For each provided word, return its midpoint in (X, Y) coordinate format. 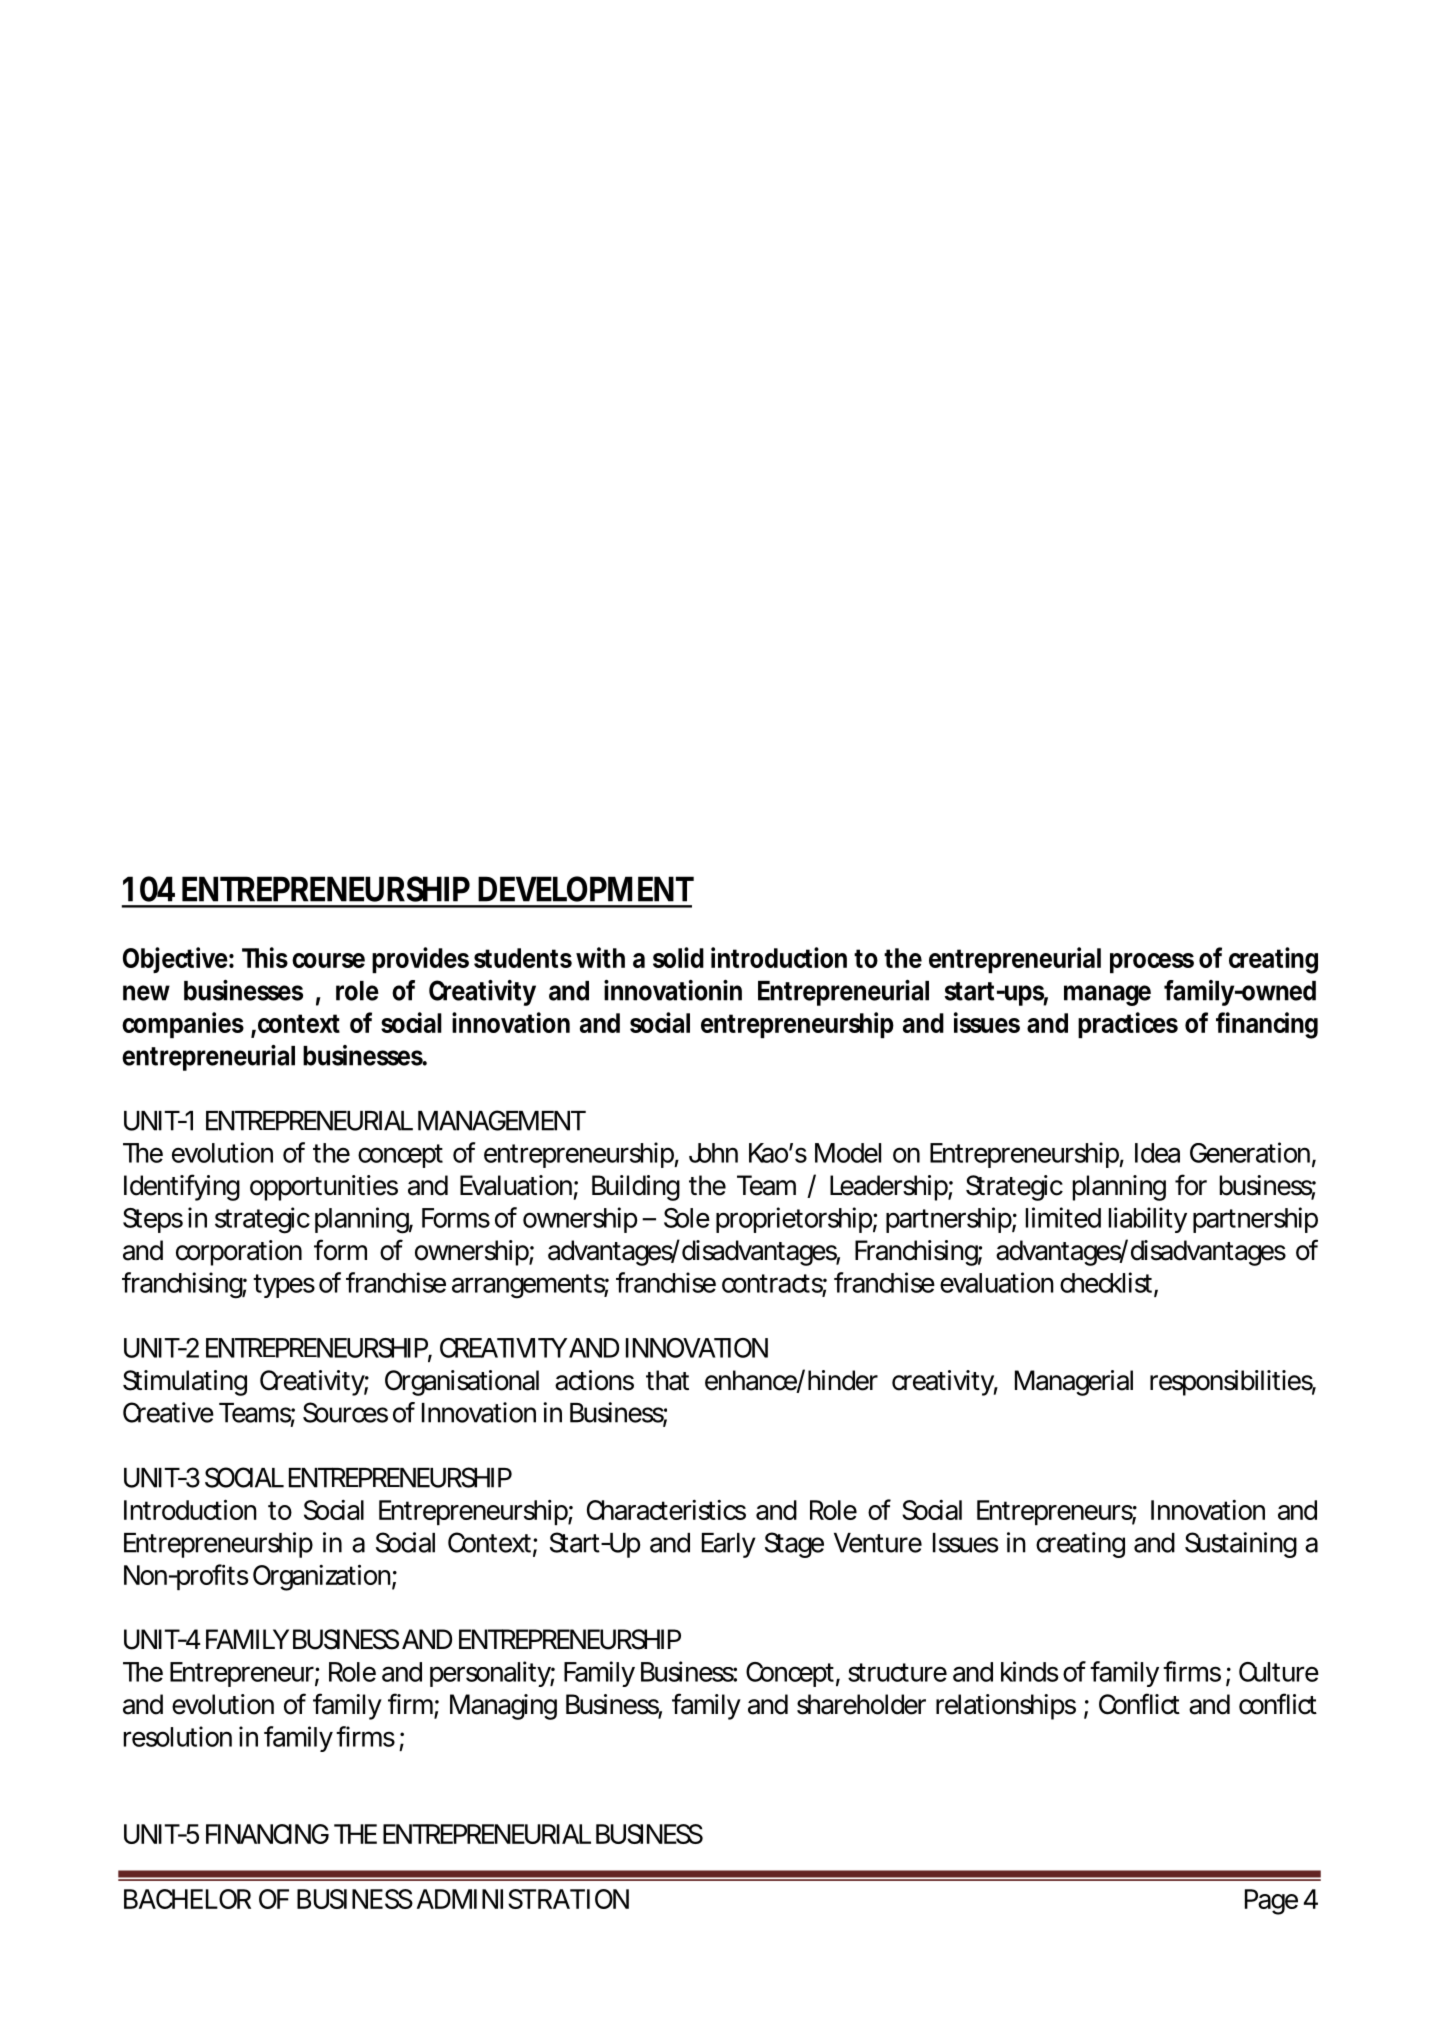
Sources (345, 1412)
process (1152, 963)
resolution (178, 1736)
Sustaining (1241, 1545)
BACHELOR (187, 1899)
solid (678, 957)
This (265, 957)
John (713, 1153)
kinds (1030, 1671)
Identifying (182, 1187)
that (667, 1380)
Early (729, 1545)
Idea (1157, 1153)
